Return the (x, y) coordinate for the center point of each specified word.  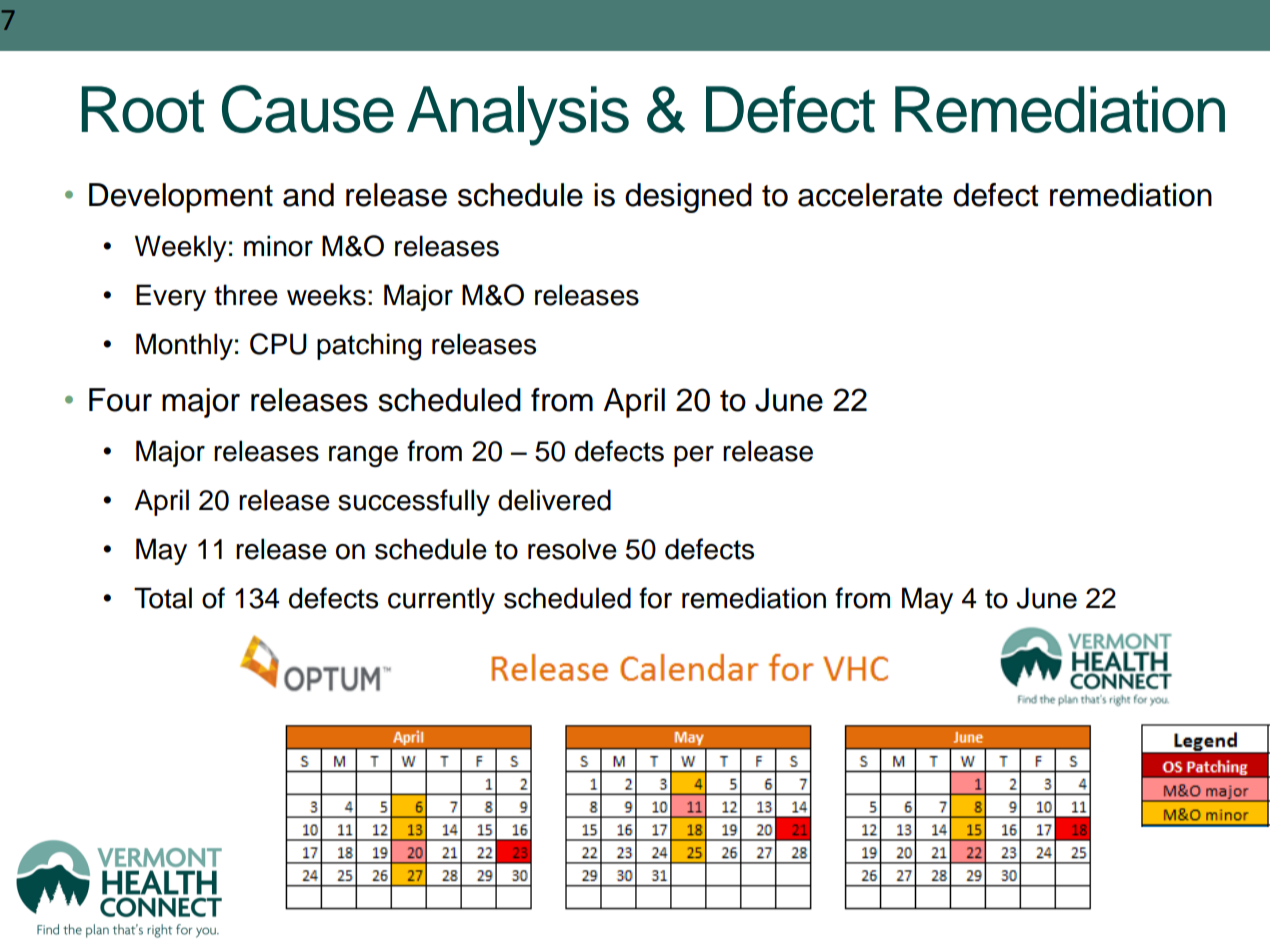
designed (688, 198)
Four (120, 400)
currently (441, 600)
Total (163, 598)
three (246, 295)
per (694, 456)
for (655, 598)
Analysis (518, 116)
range (363, 456)
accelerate (870, 195)
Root (143, 109)
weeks (326, 295)
